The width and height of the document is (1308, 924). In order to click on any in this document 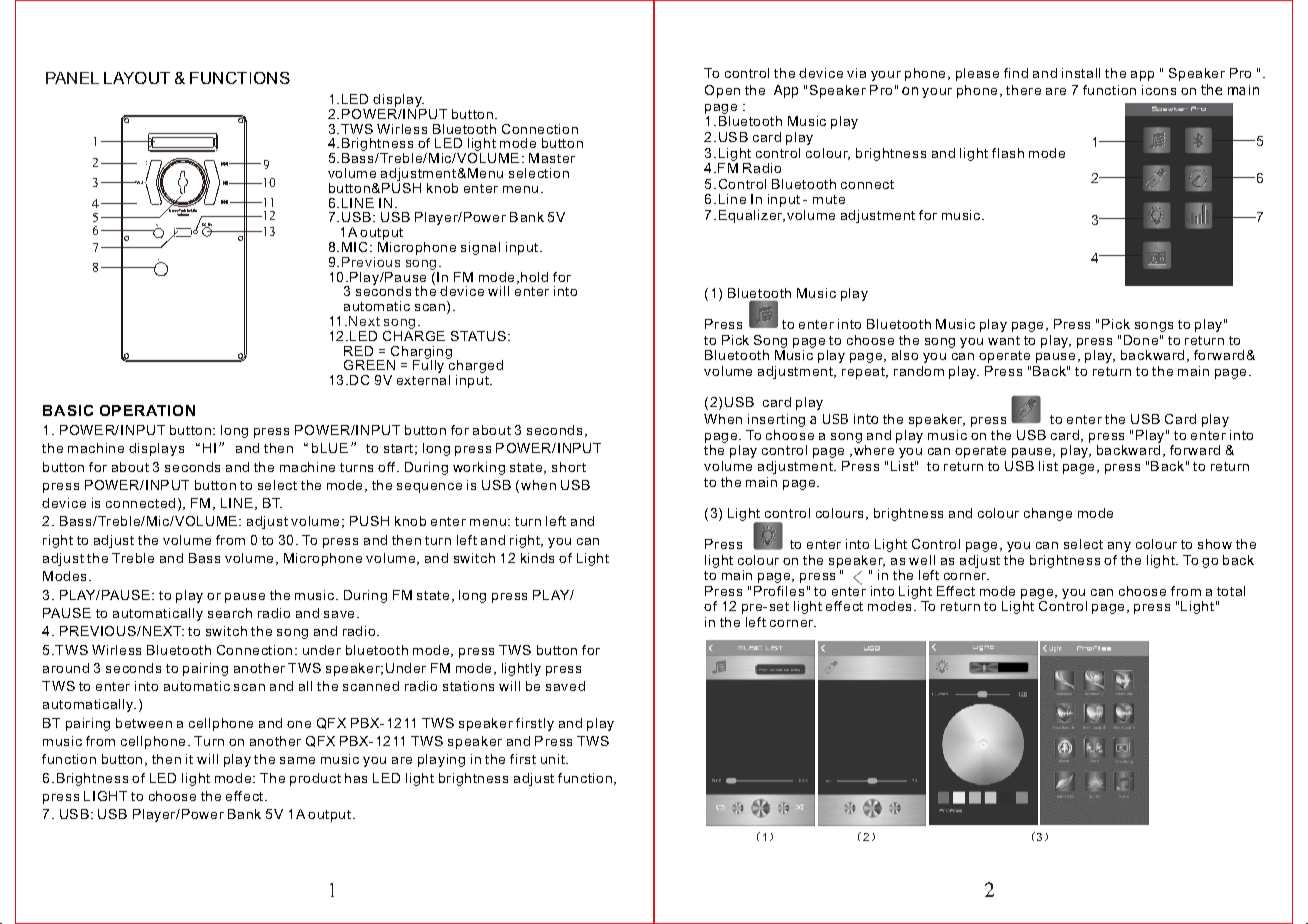, I will do `click(1119, 547)`.
